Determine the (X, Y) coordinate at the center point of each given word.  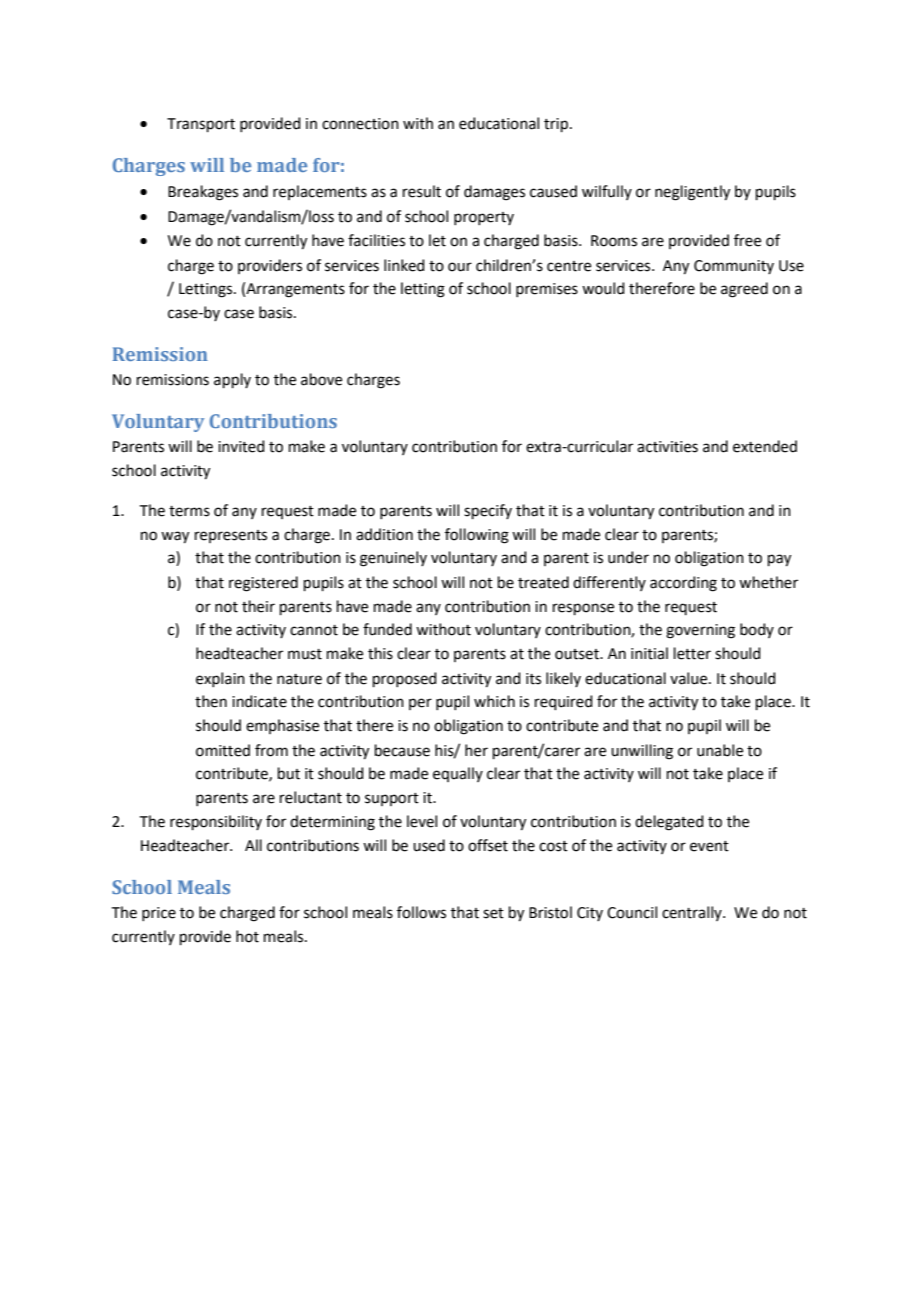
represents (231, 536)
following (477, 536)
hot (247, 936)
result (422, 191)
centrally (693, 913)
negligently (692, 193)
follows (421, 912)
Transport (201, 125)
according (683, 584)
